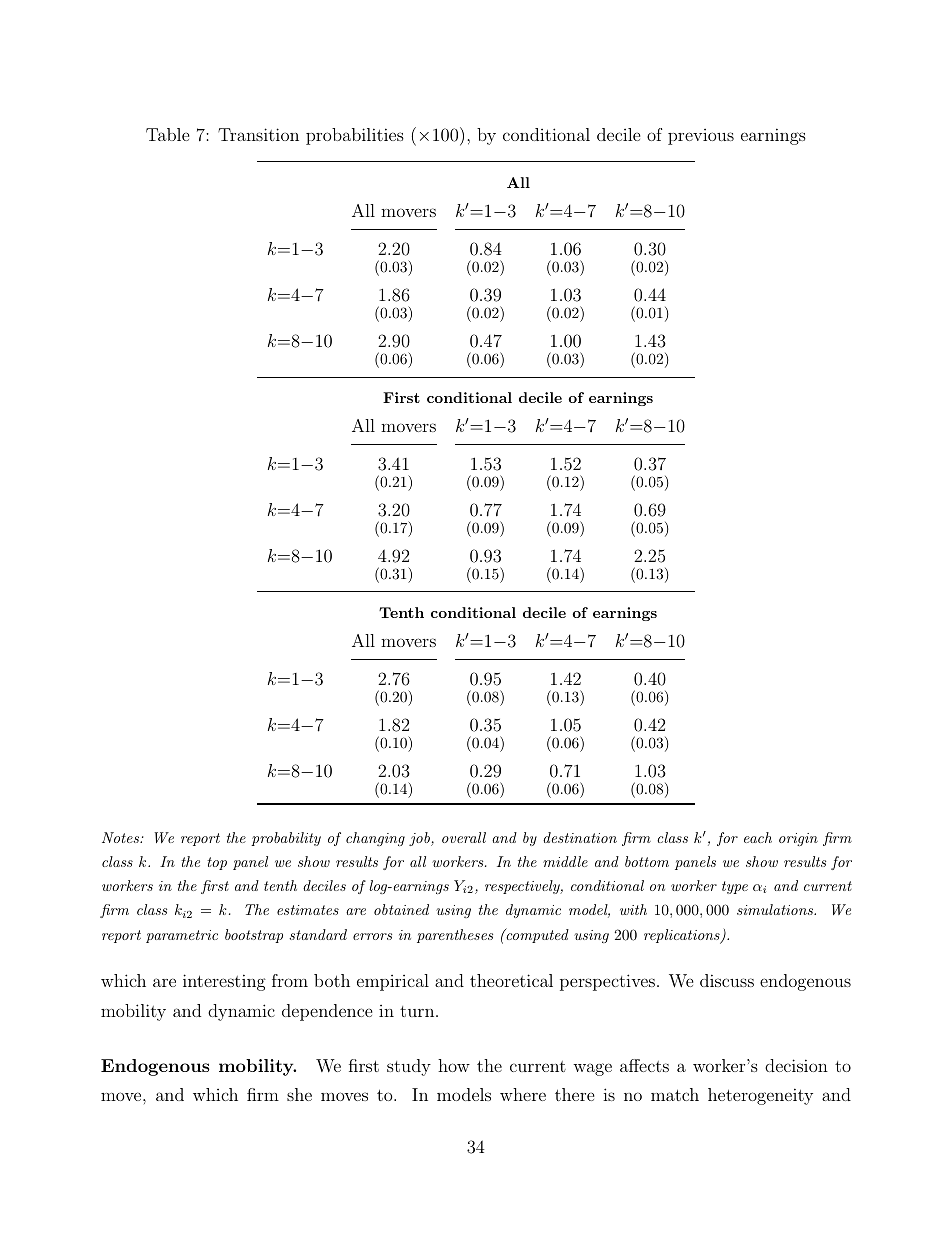  Describe the element at coordinates (409, 1067) in the image. I see `study` at that location.
